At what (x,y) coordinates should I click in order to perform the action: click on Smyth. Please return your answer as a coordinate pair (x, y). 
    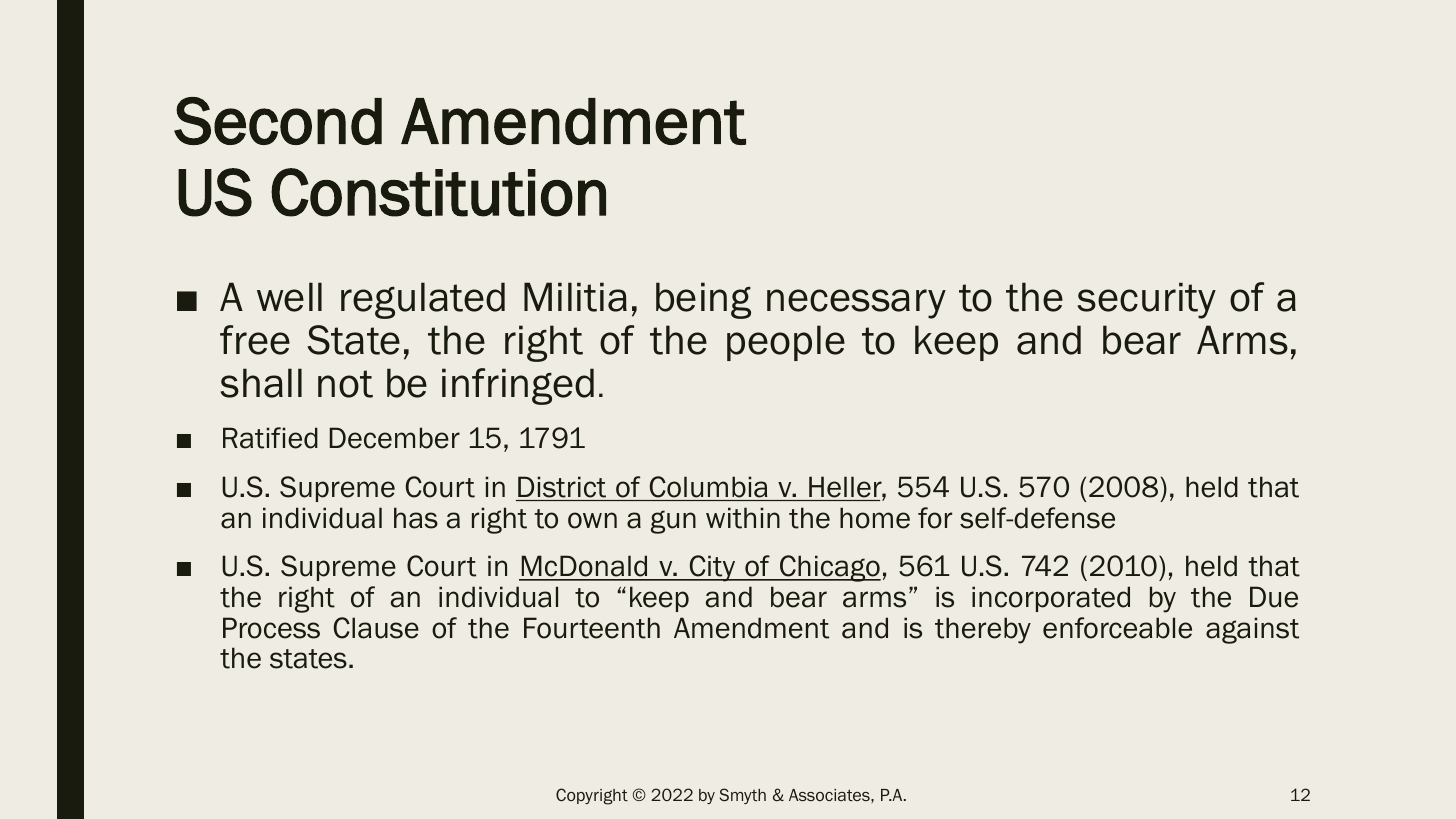
    Looking at the image, I should click on (743, 796).
